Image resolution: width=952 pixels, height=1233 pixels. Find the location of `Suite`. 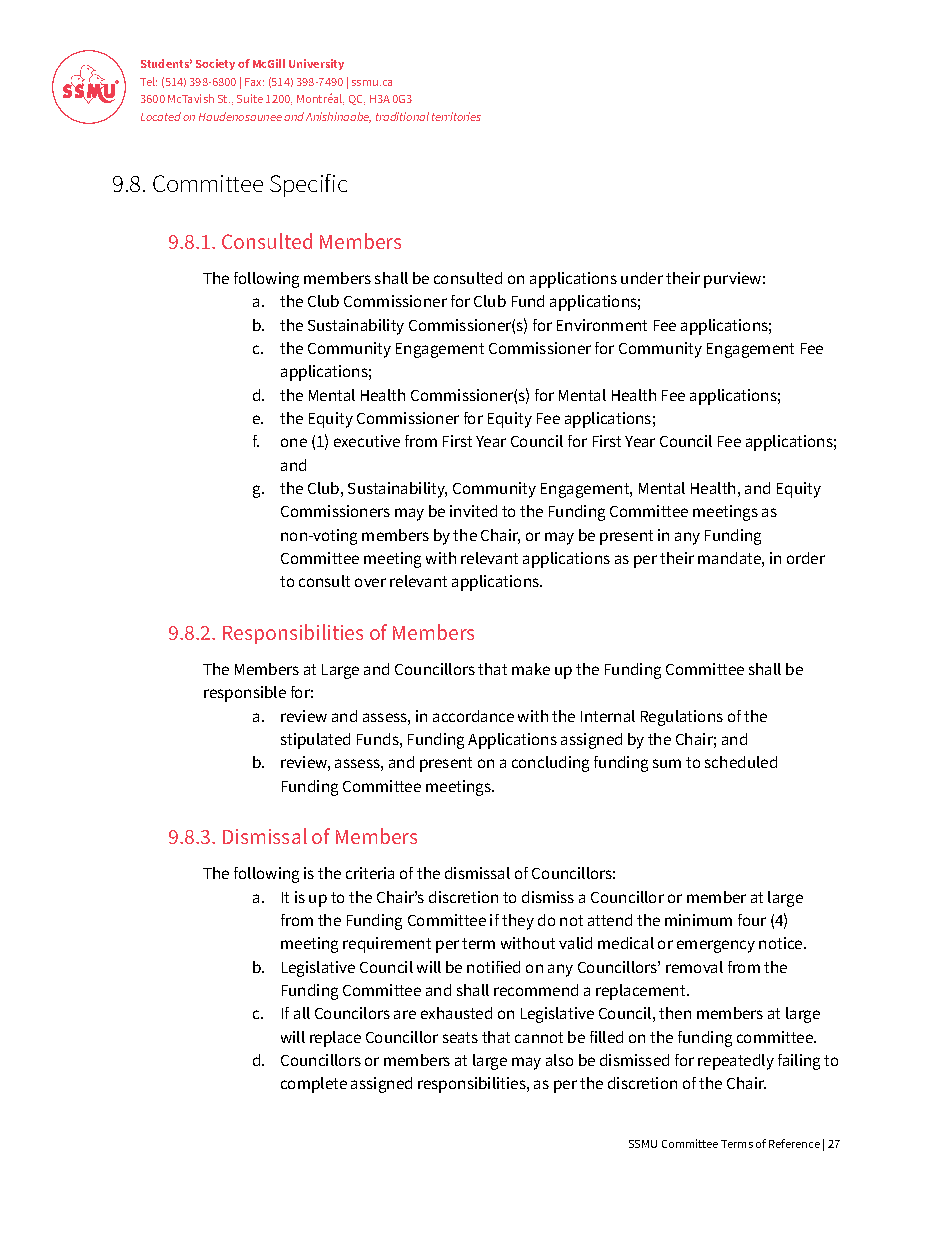

Suite is located at coordinates (250, 98).
